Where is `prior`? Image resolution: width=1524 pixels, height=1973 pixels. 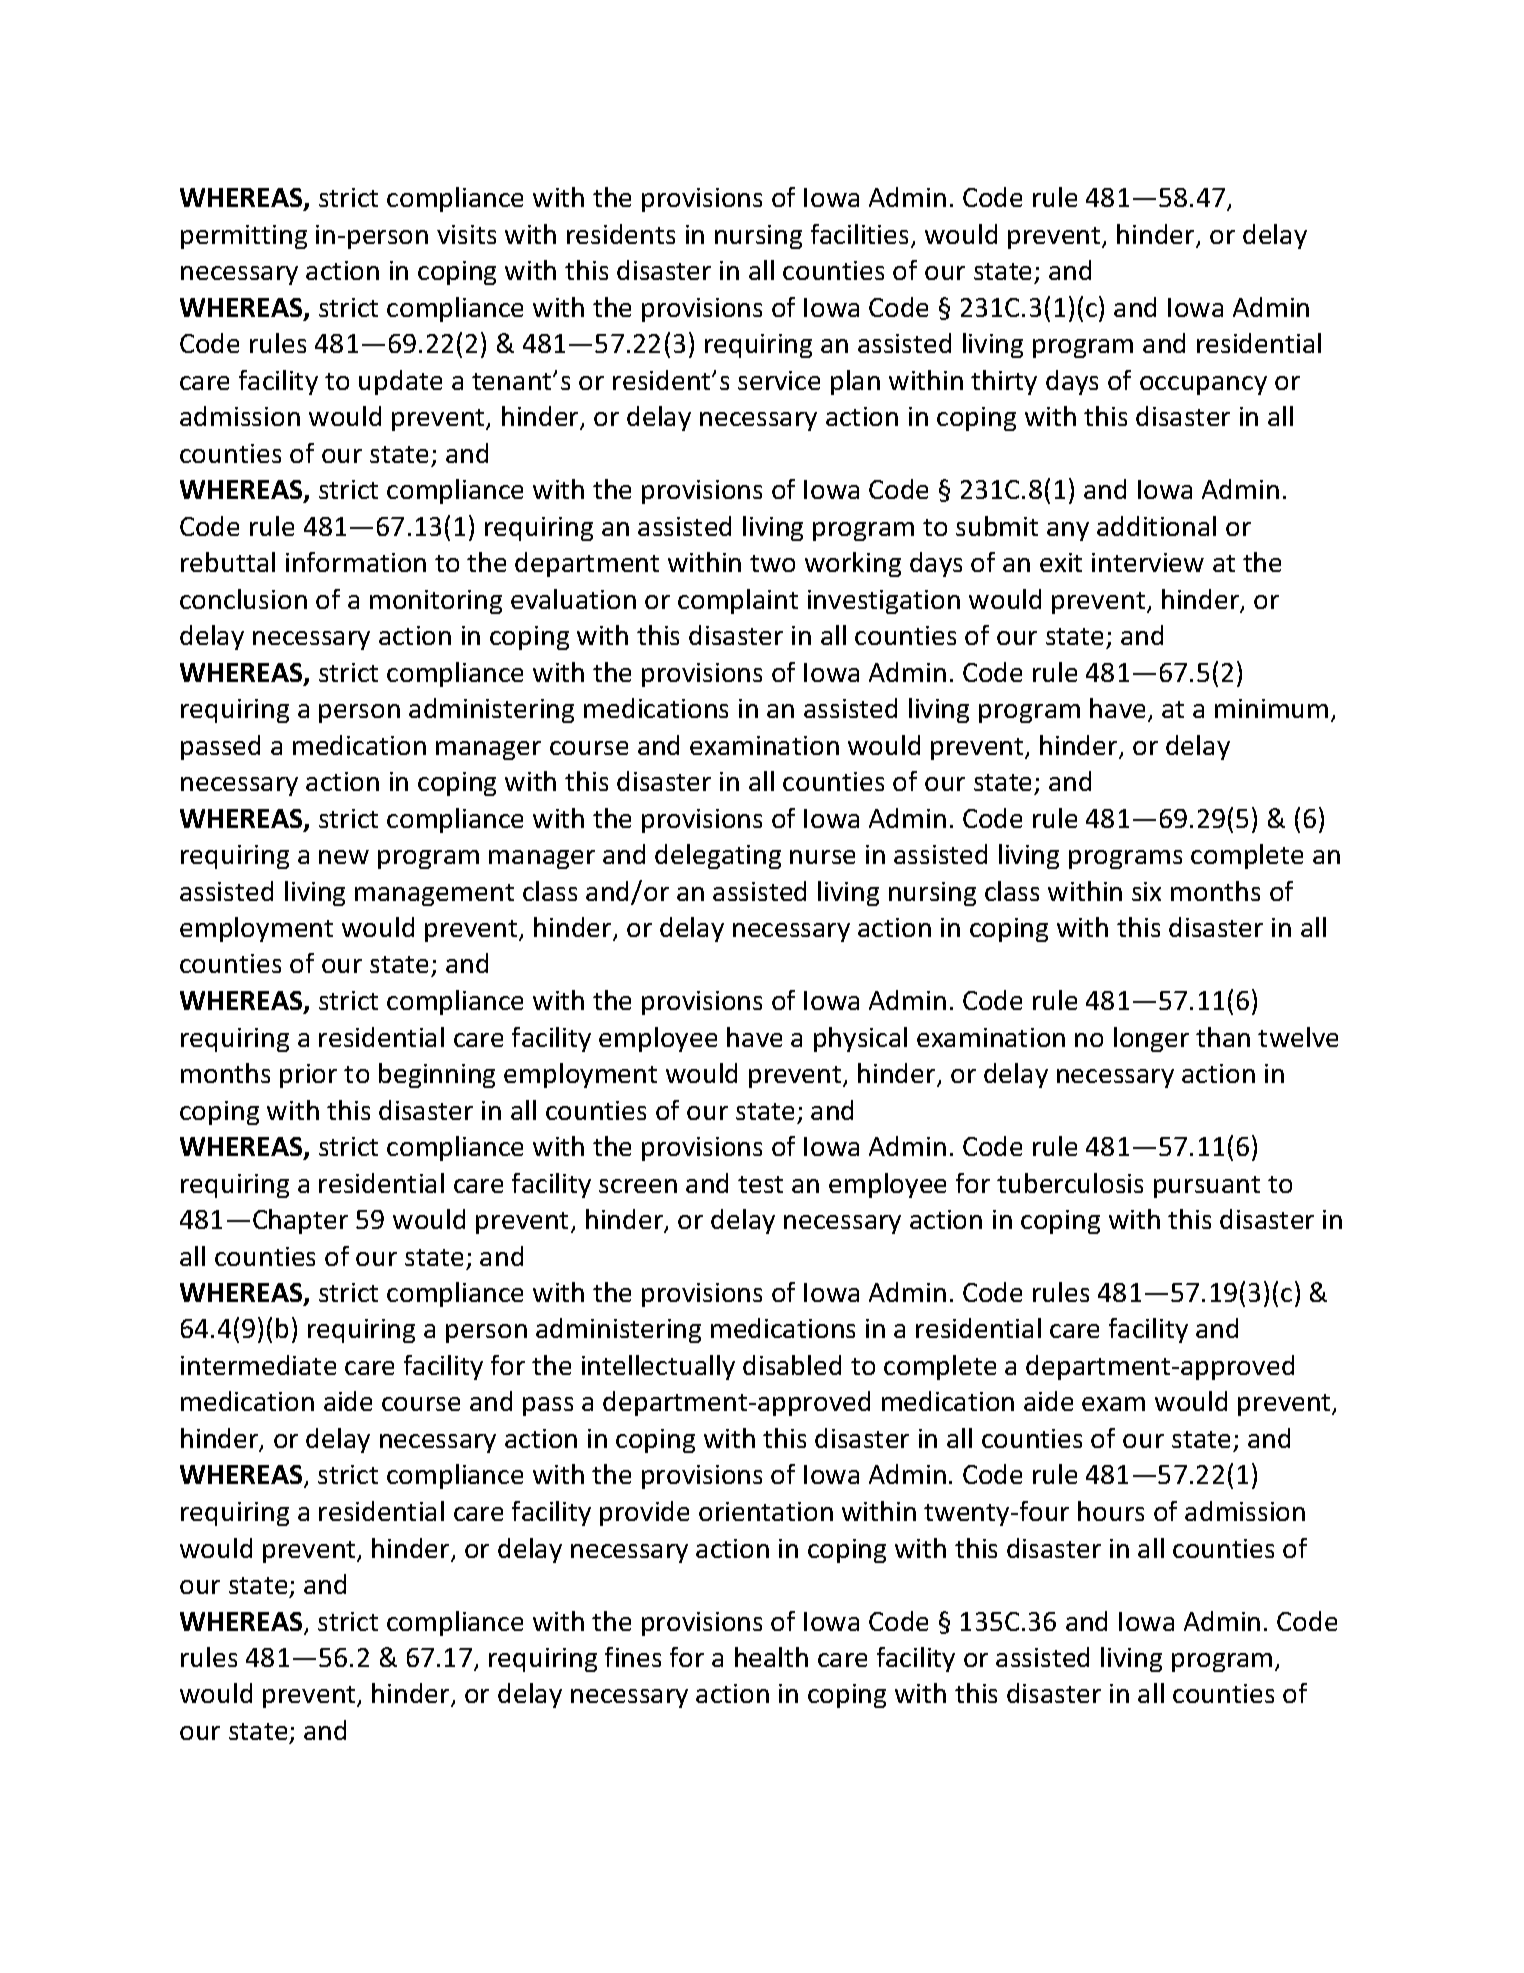 prior is located at coordinates (308, 1076).
